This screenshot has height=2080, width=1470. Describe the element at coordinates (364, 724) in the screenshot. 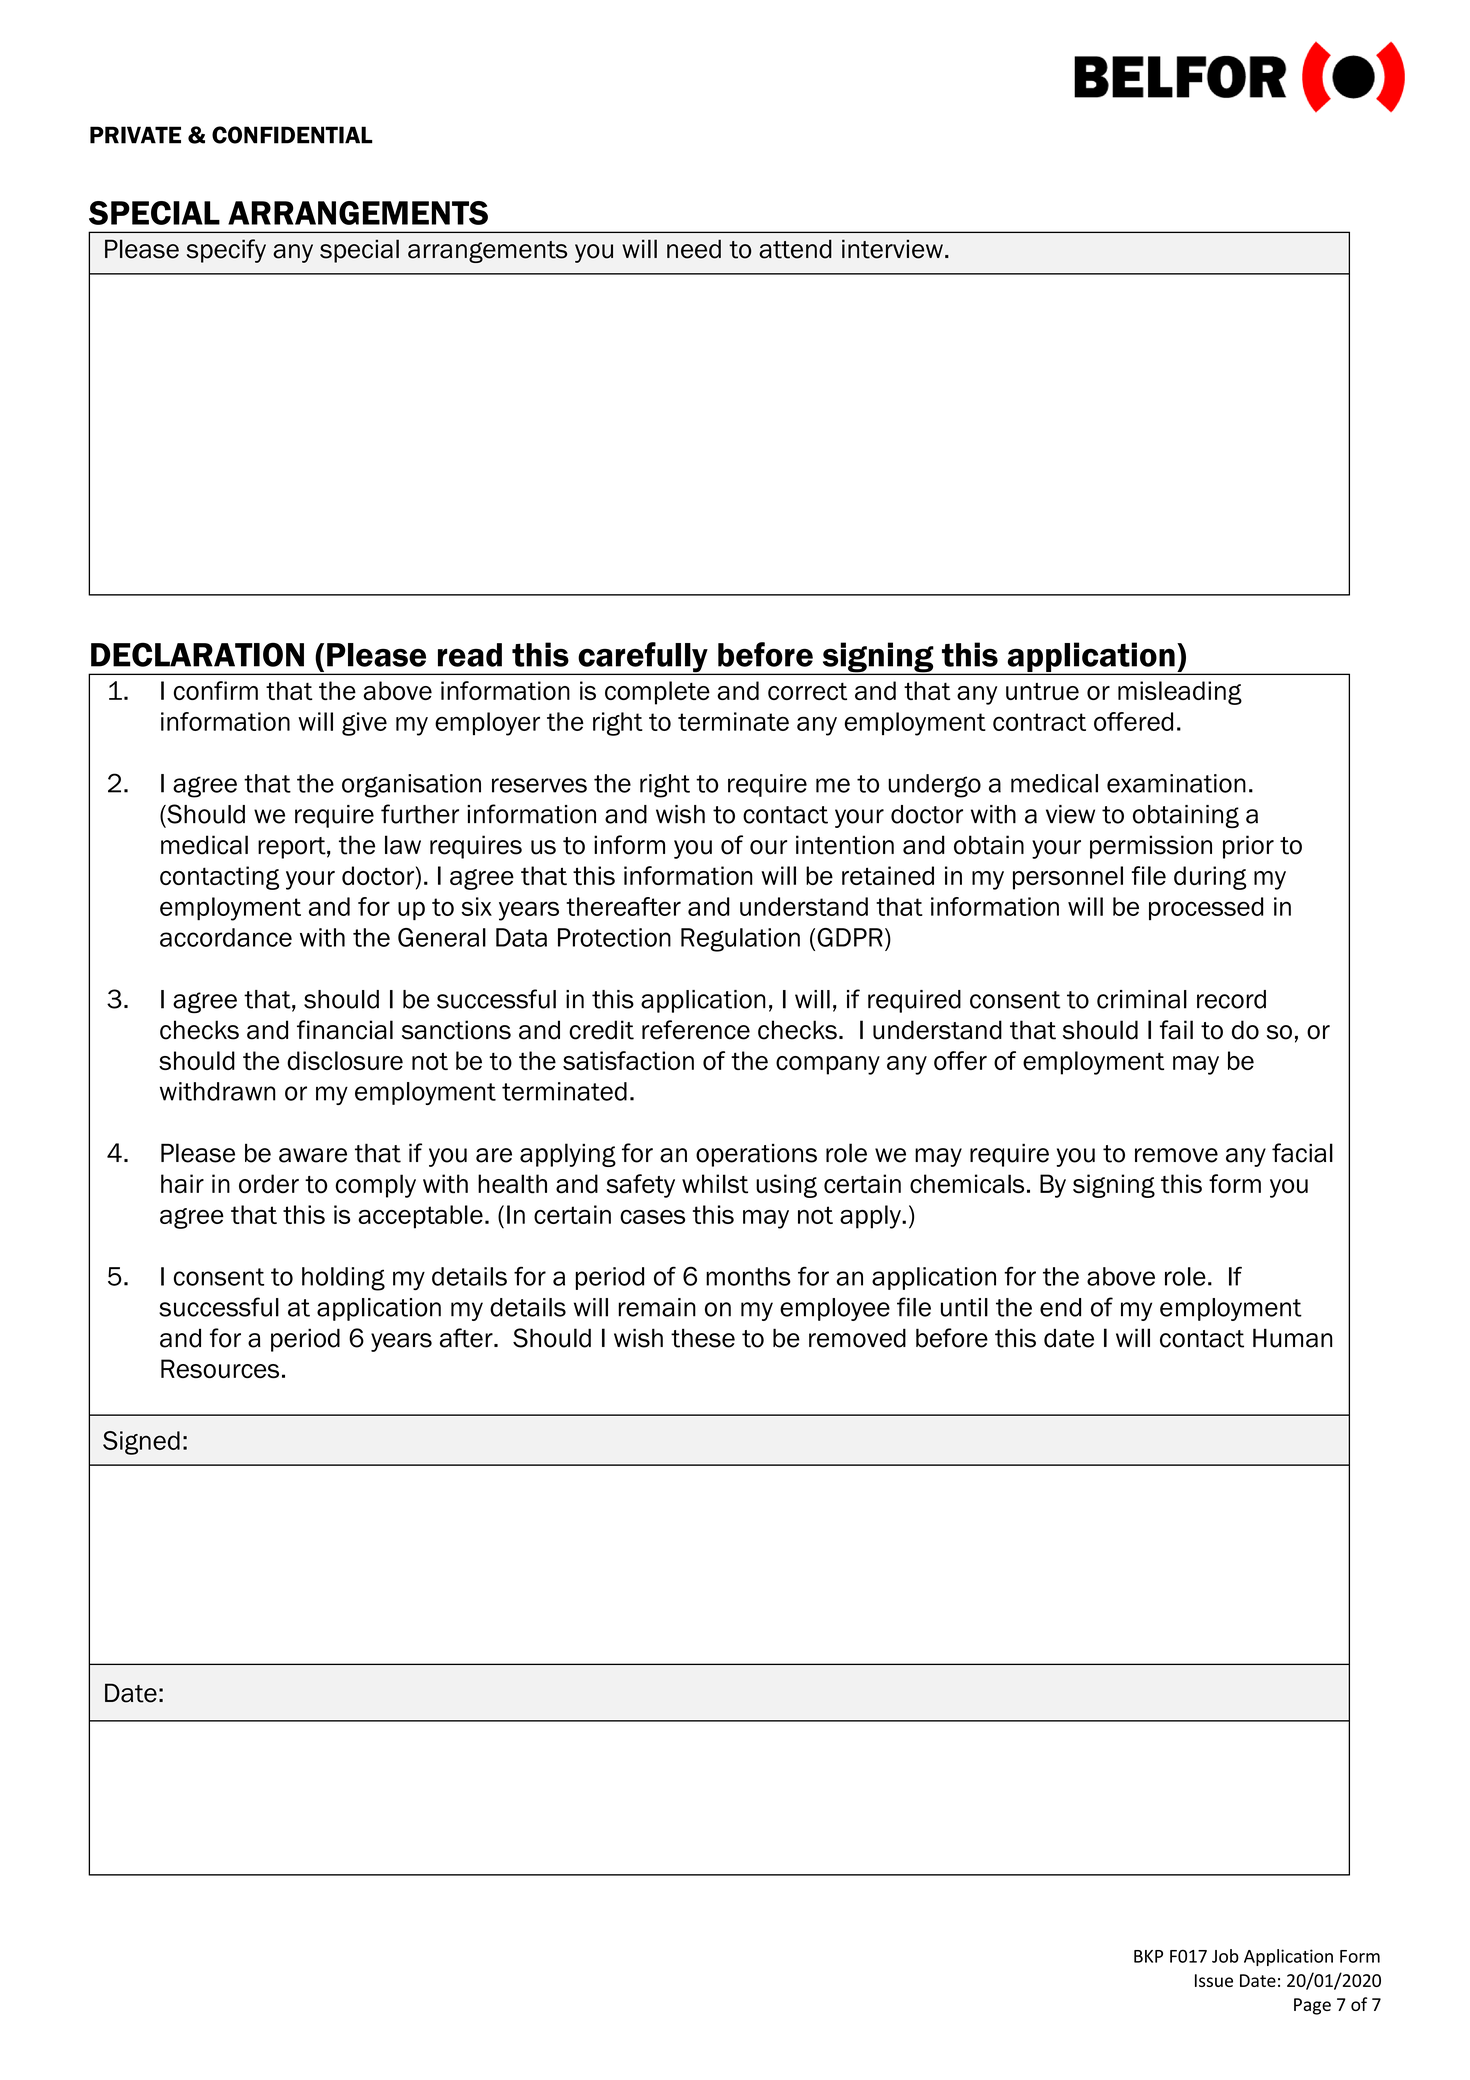

I see `give` at that location.
